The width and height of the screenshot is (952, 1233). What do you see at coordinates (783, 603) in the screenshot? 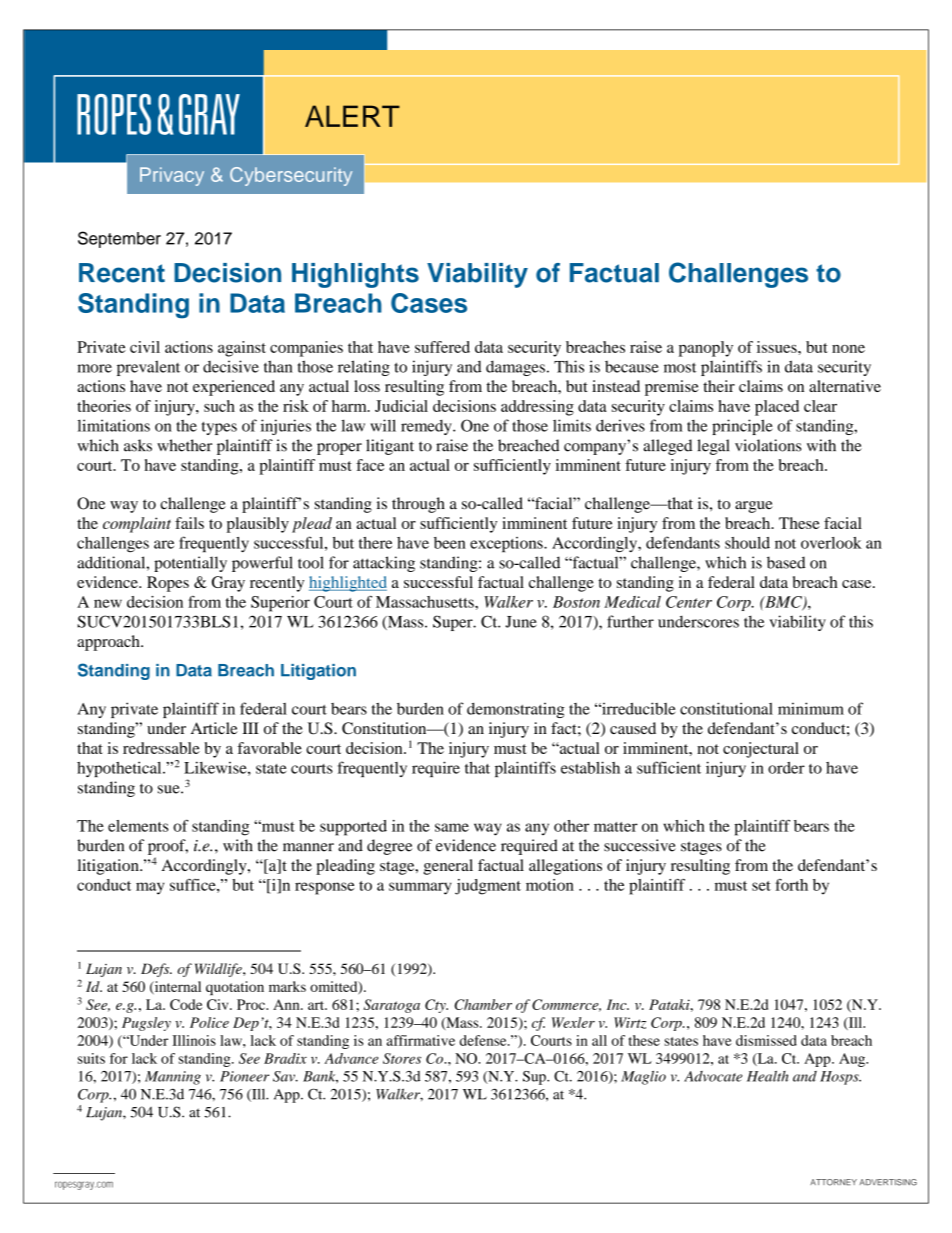
I see `BMC` at bounding box center [783, 603].
